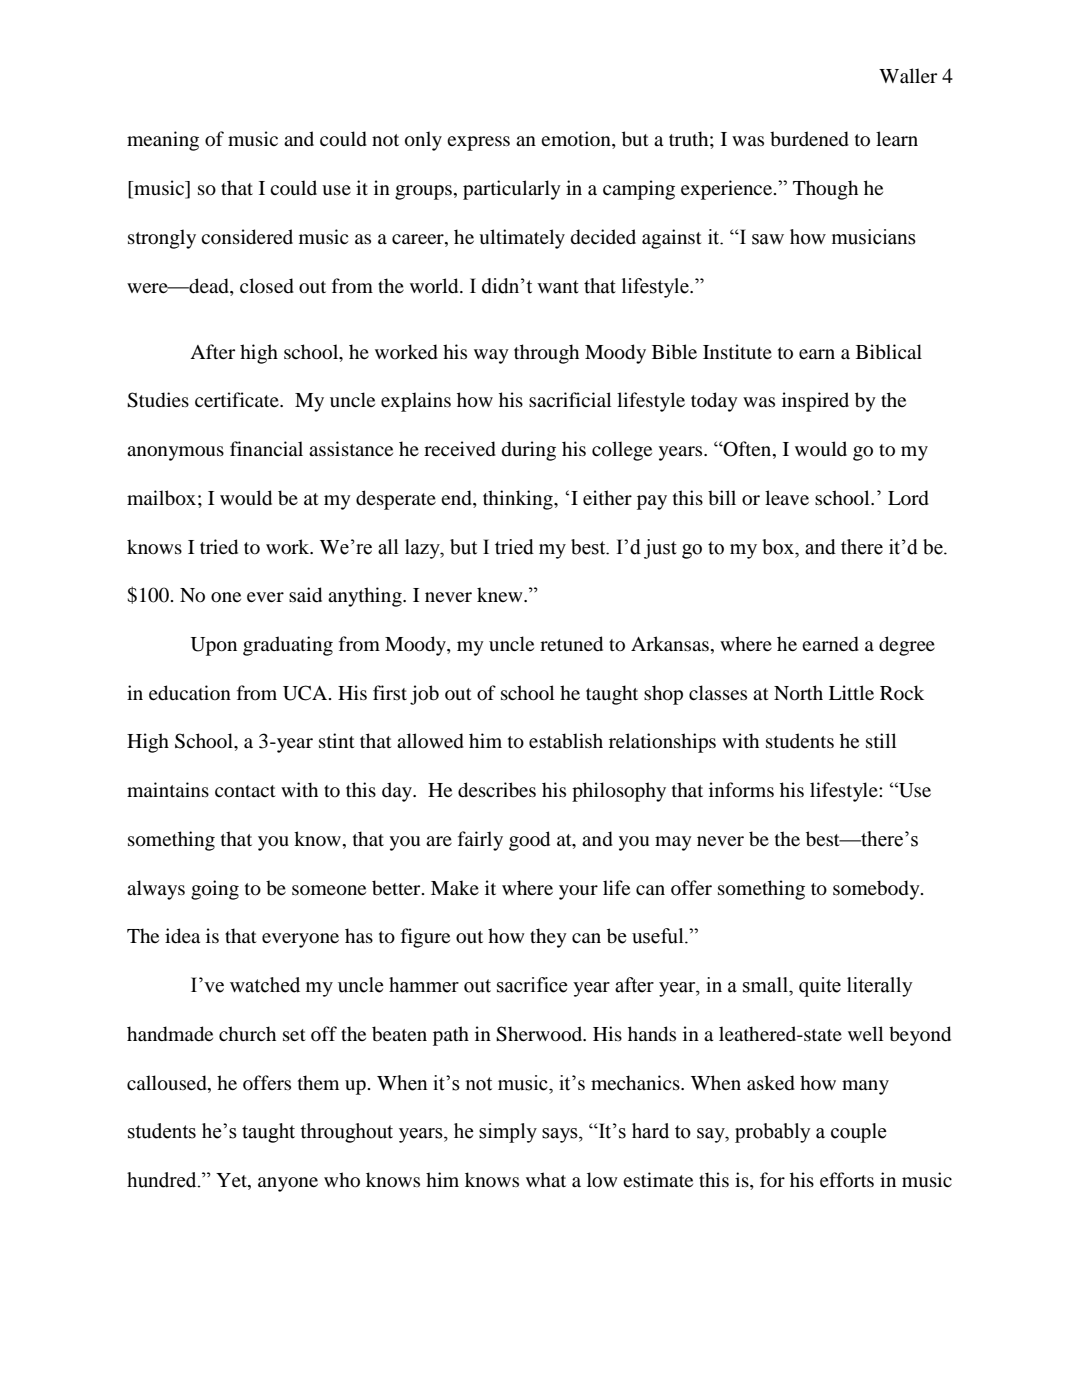 This screenshot has width=1080, height=1398. Describe the element at coordinates (809, 139) in the screenshot. I see `burdened` at that location.
